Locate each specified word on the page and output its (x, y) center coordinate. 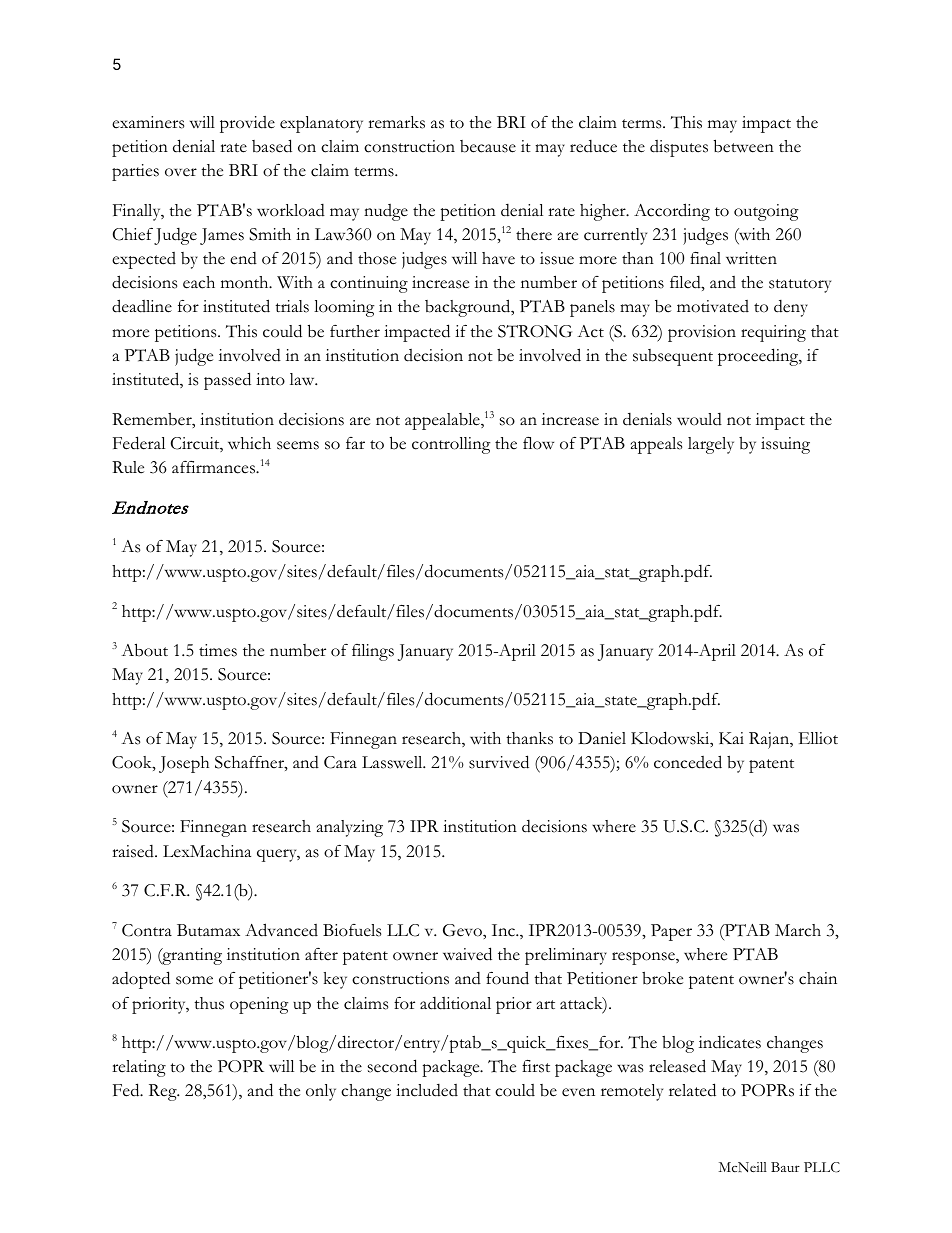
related (692, 1090)
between (744, 146)
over (181, 172)
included (427, 1090)
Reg (164, 1092)
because (488, 146)
